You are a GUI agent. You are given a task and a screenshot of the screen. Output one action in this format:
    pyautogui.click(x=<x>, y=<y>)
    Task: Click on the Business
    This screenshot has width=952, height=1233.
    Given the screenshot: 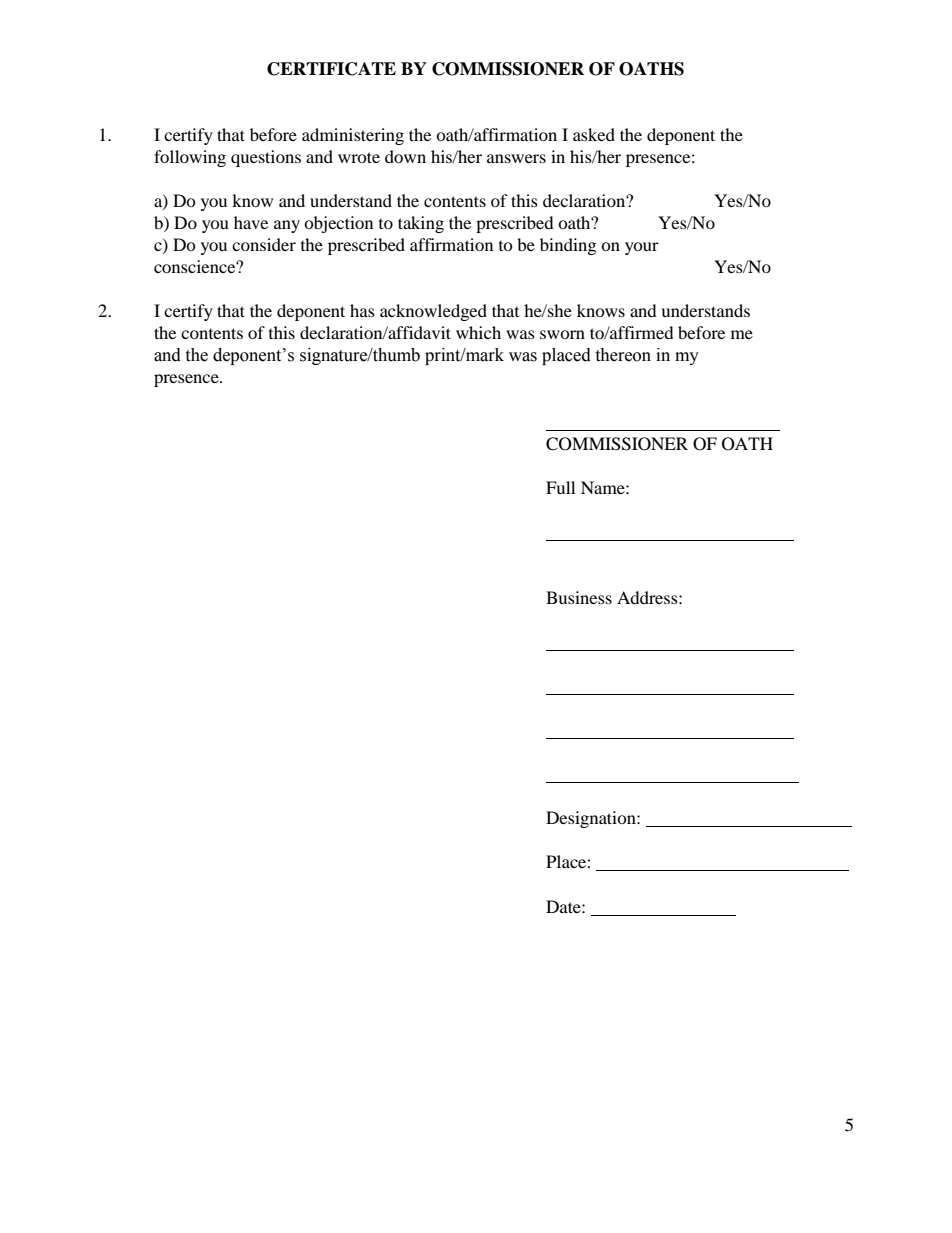 What is the action you would take?
    pyautogui.click(x=579, y=597)
